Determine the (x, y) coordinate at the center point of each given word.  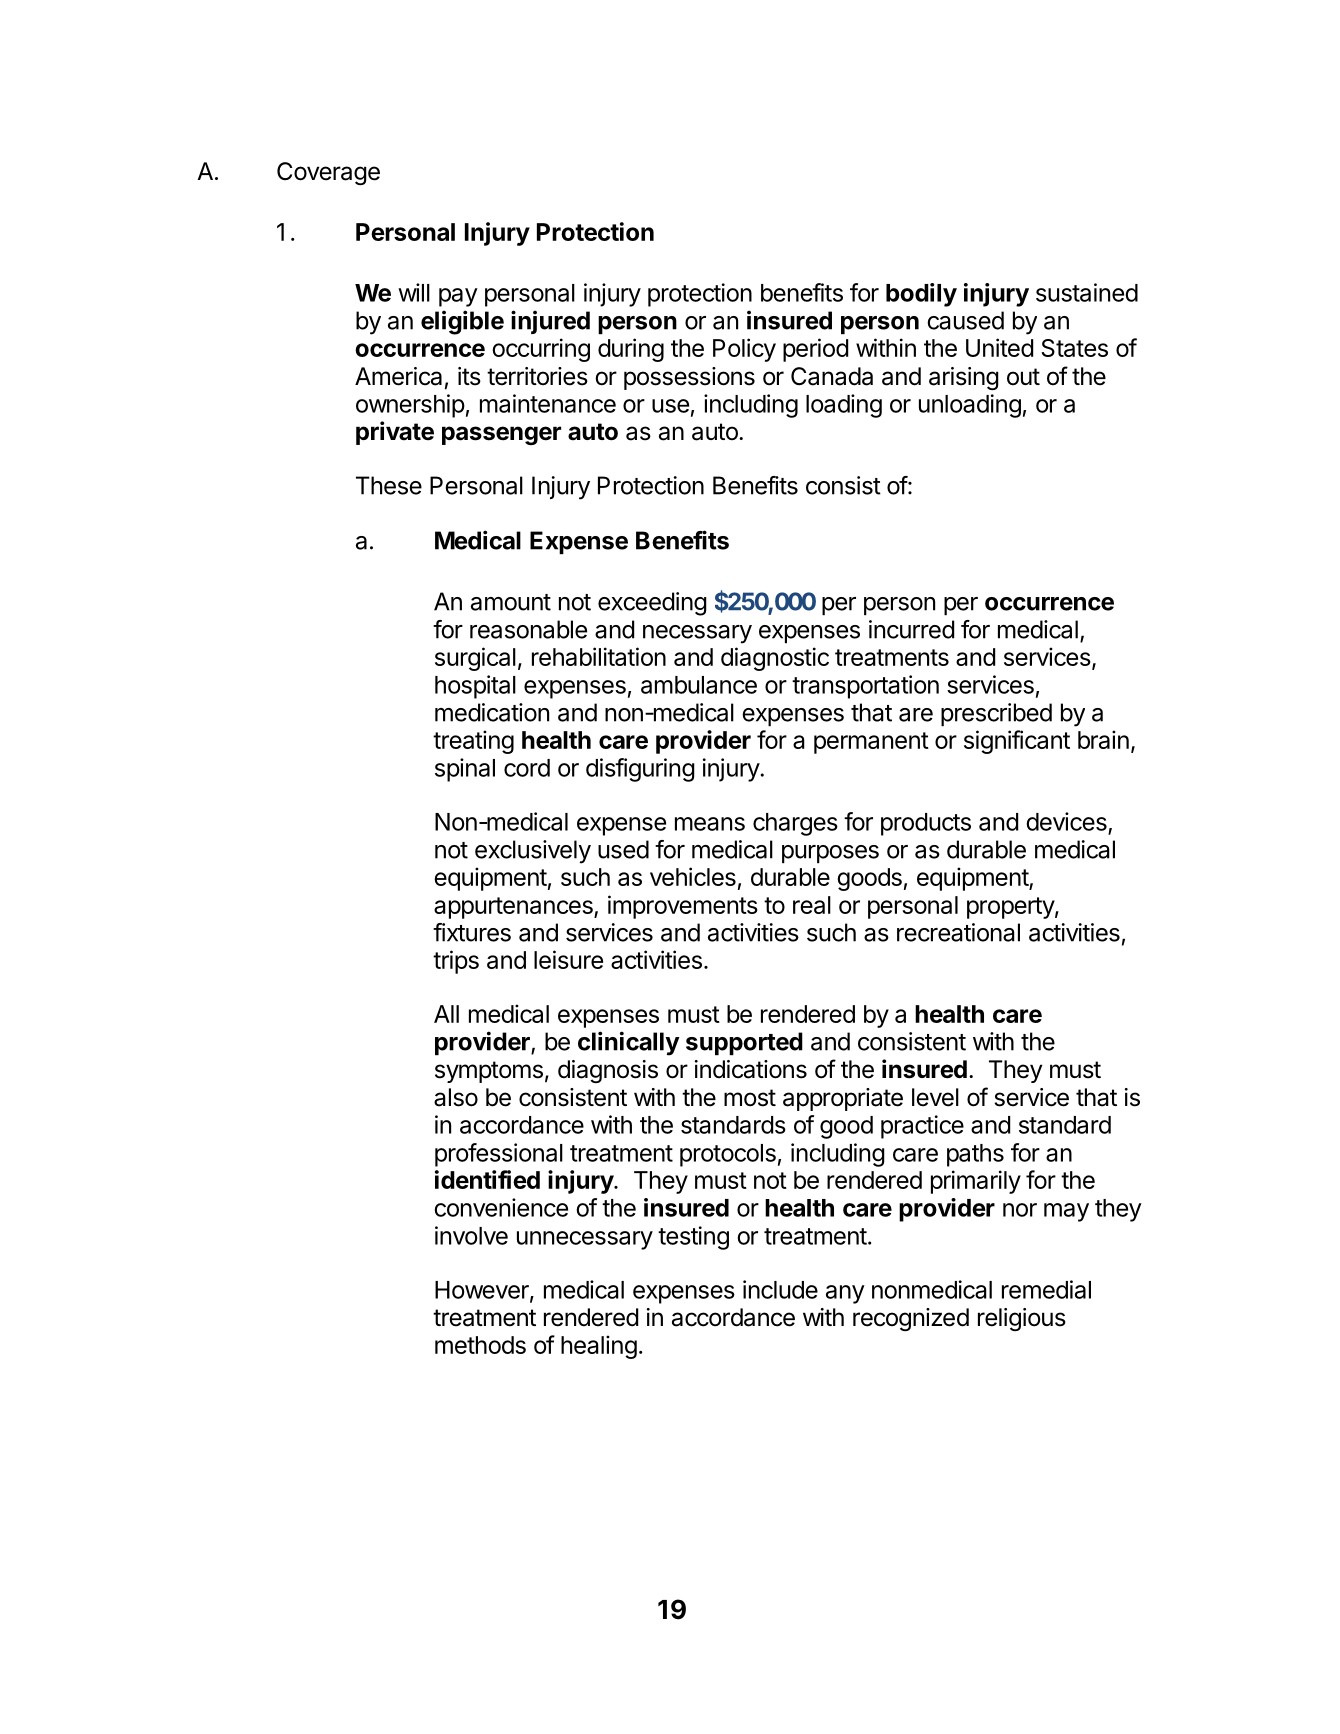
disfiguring (640, 770)
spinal (465, 770)
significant (1017, 742)
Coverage (328, 173)
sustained (1087, 292)
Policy (744, 350)
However (483, 1291)
